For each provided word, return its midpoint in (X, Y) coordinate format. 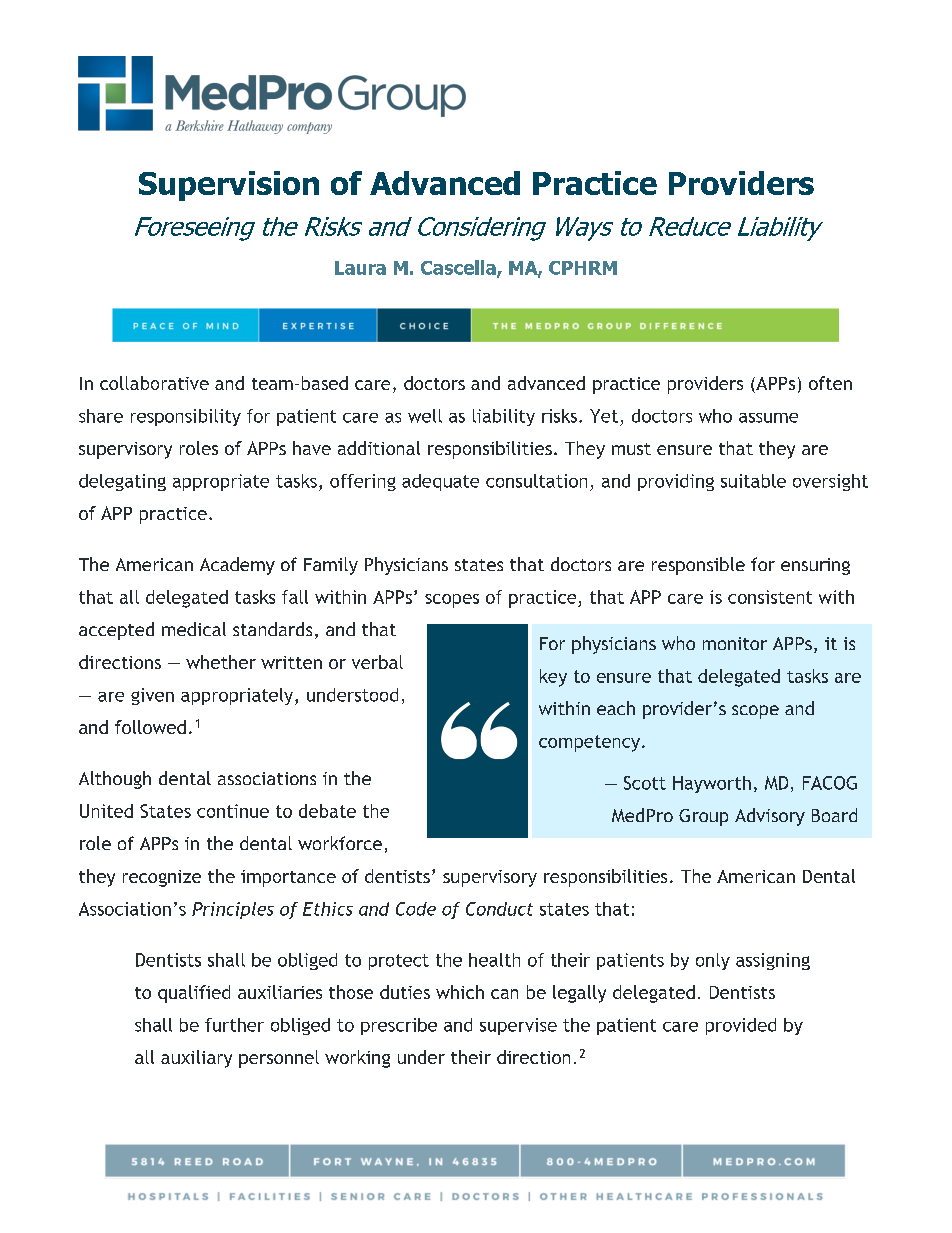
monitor (735, 643)
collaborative (154, 383)
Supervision (229, 186)
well (425, 416)
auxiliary (196, 1059)
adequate (440, 482)
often (830, 383)
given (152, 696)
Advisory (770, 817)
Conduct (499, 909)
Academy (237, 566)
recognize (162, 878)
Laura (360, 268)
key (553, 678)
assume (768, 418)
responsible (698, 566)
